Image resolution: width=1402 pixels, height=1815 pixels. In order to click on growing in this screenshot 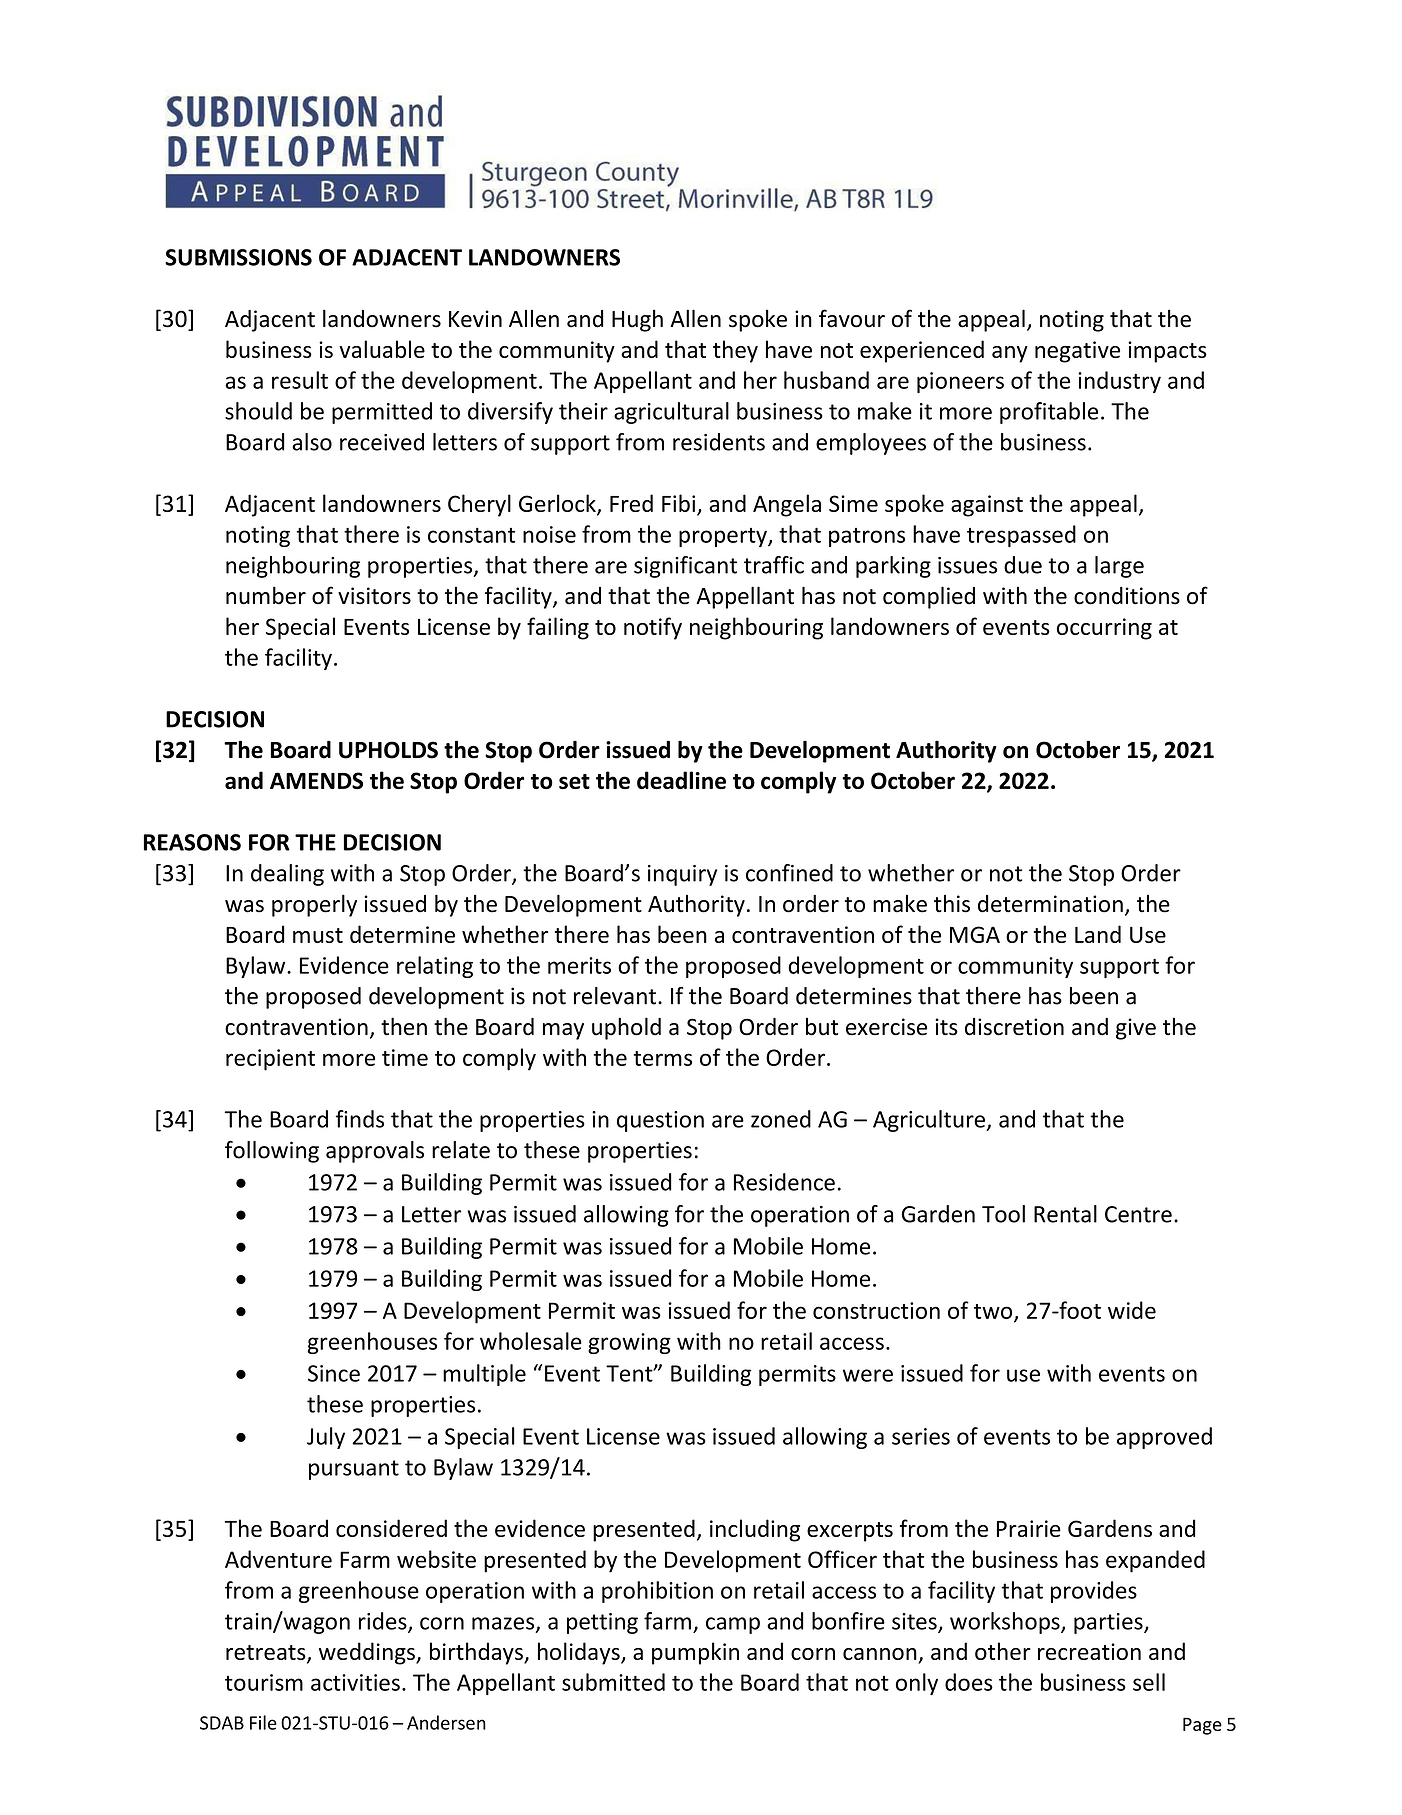, I will do `click(629, 1343)`.
